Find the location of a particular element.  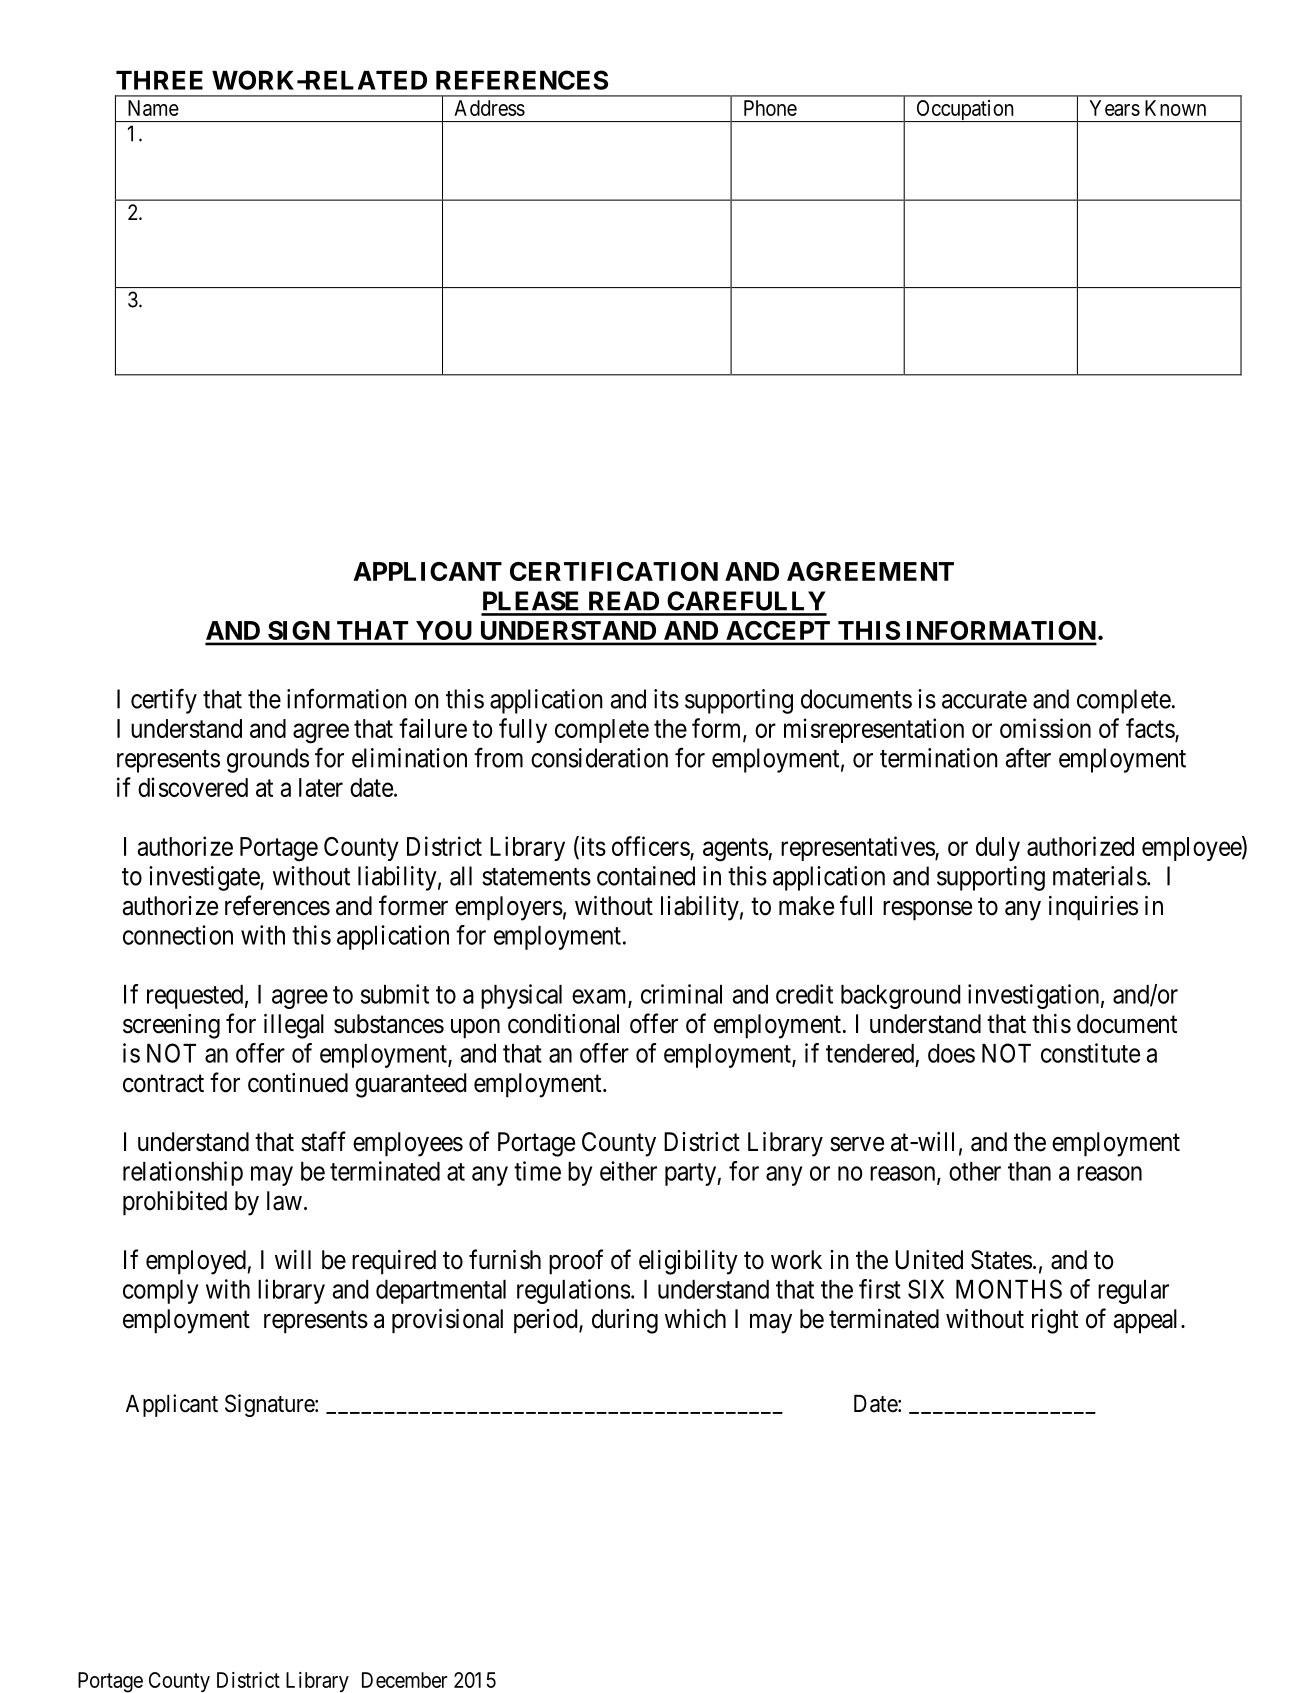

investigate is located at coordinates (205, 878).
